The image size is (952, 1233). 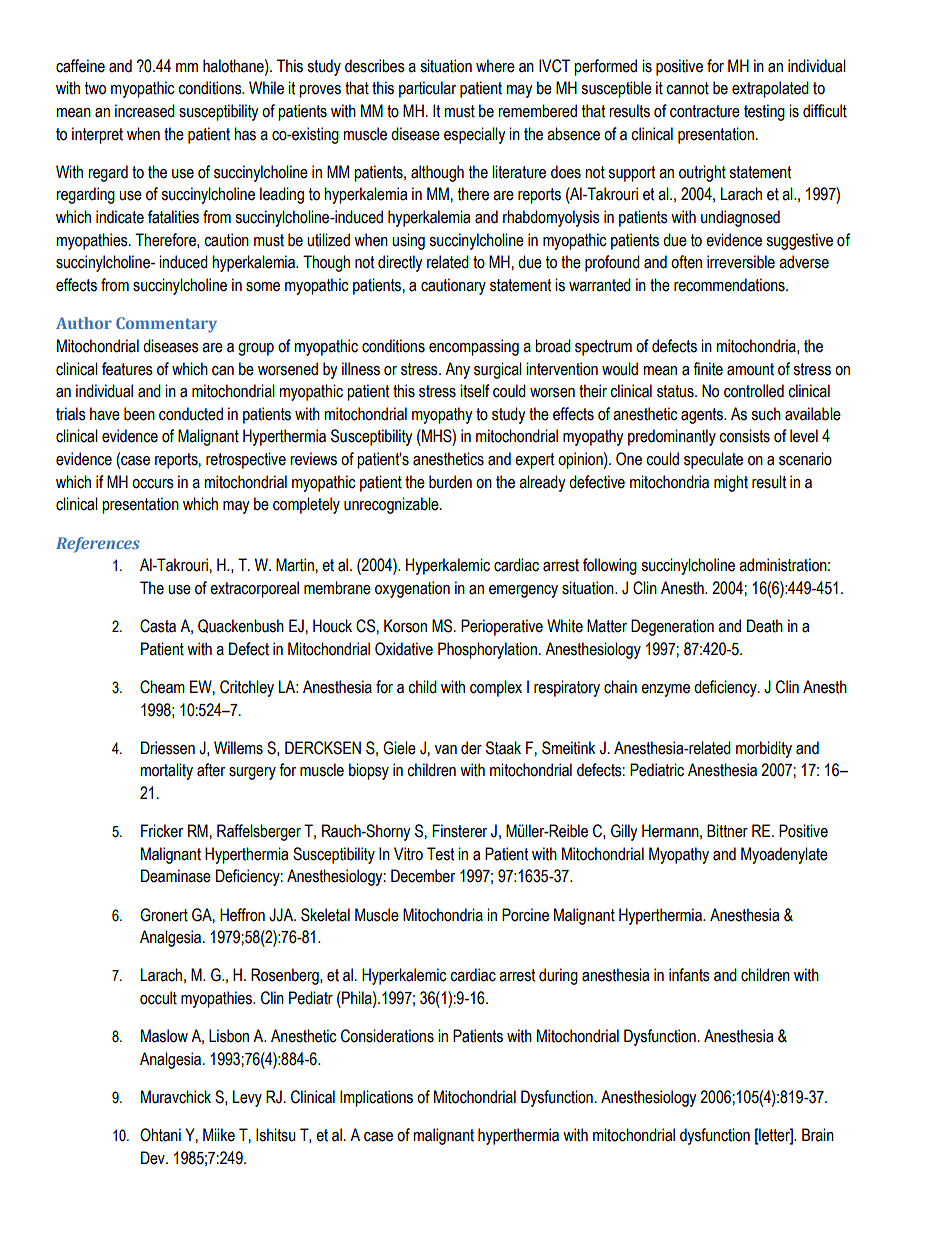 What do you see at coordinates (624, 832) in the image?
I see `Gilly` at bounding box center [624, 832].
